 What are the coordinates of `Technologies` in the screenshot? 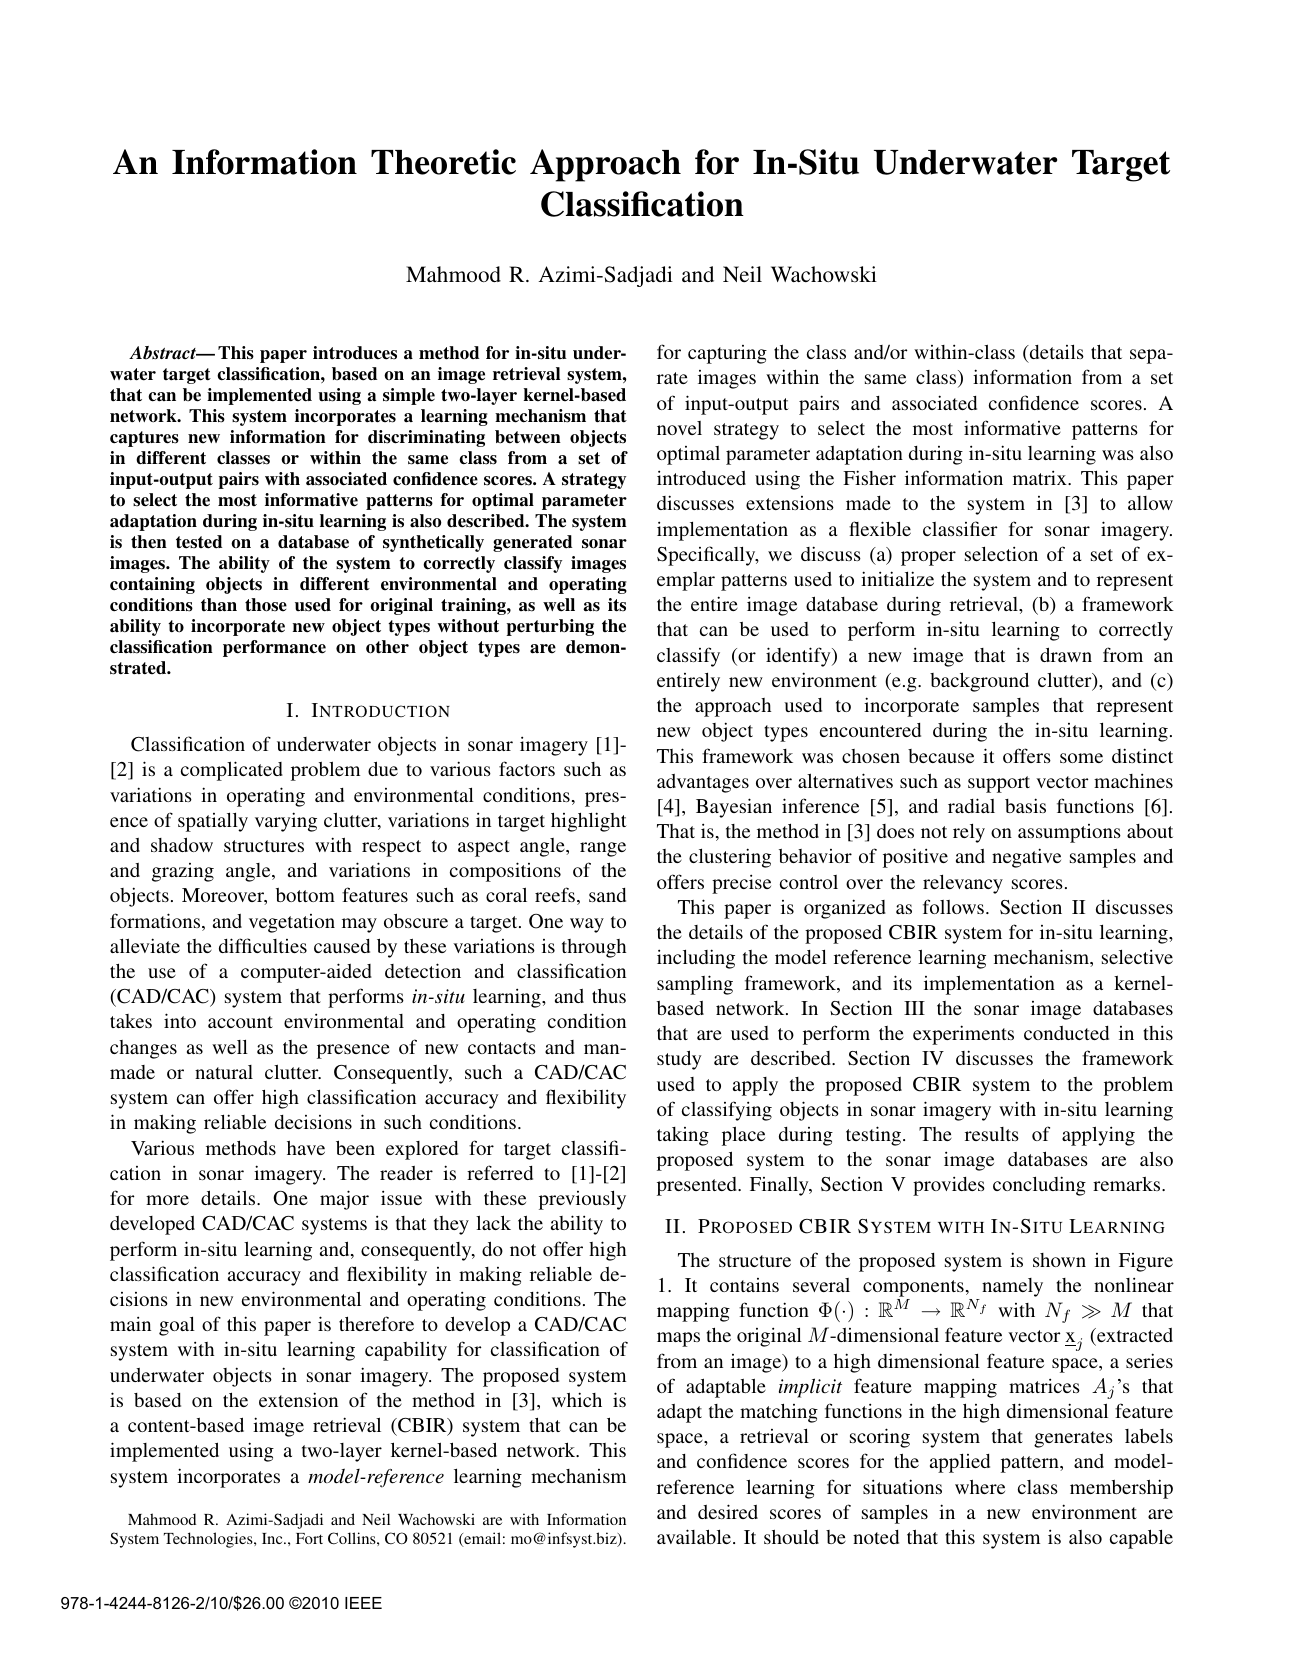 It's located at (209, 1540).
